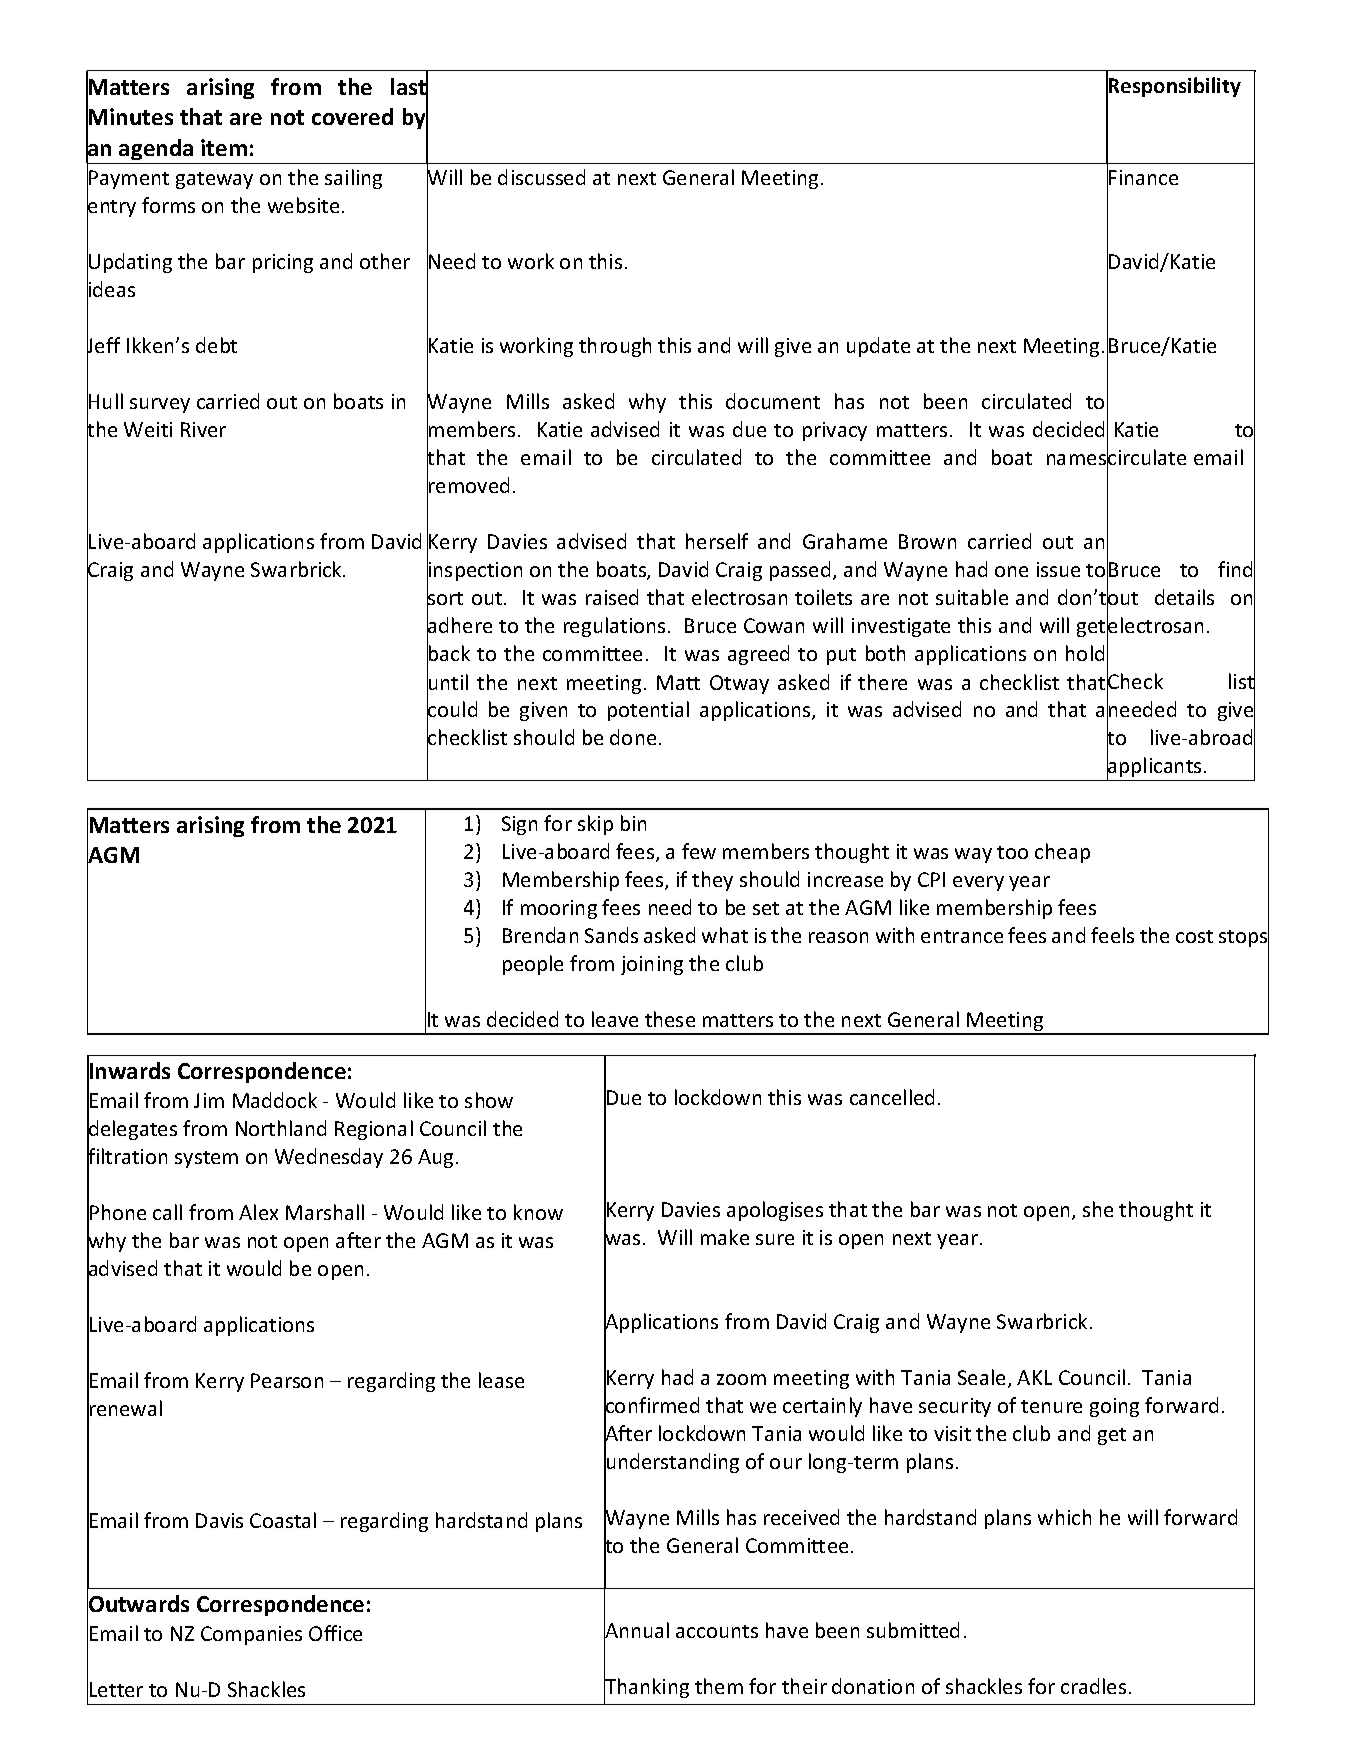  I want to click on they, so click(712, 881).
